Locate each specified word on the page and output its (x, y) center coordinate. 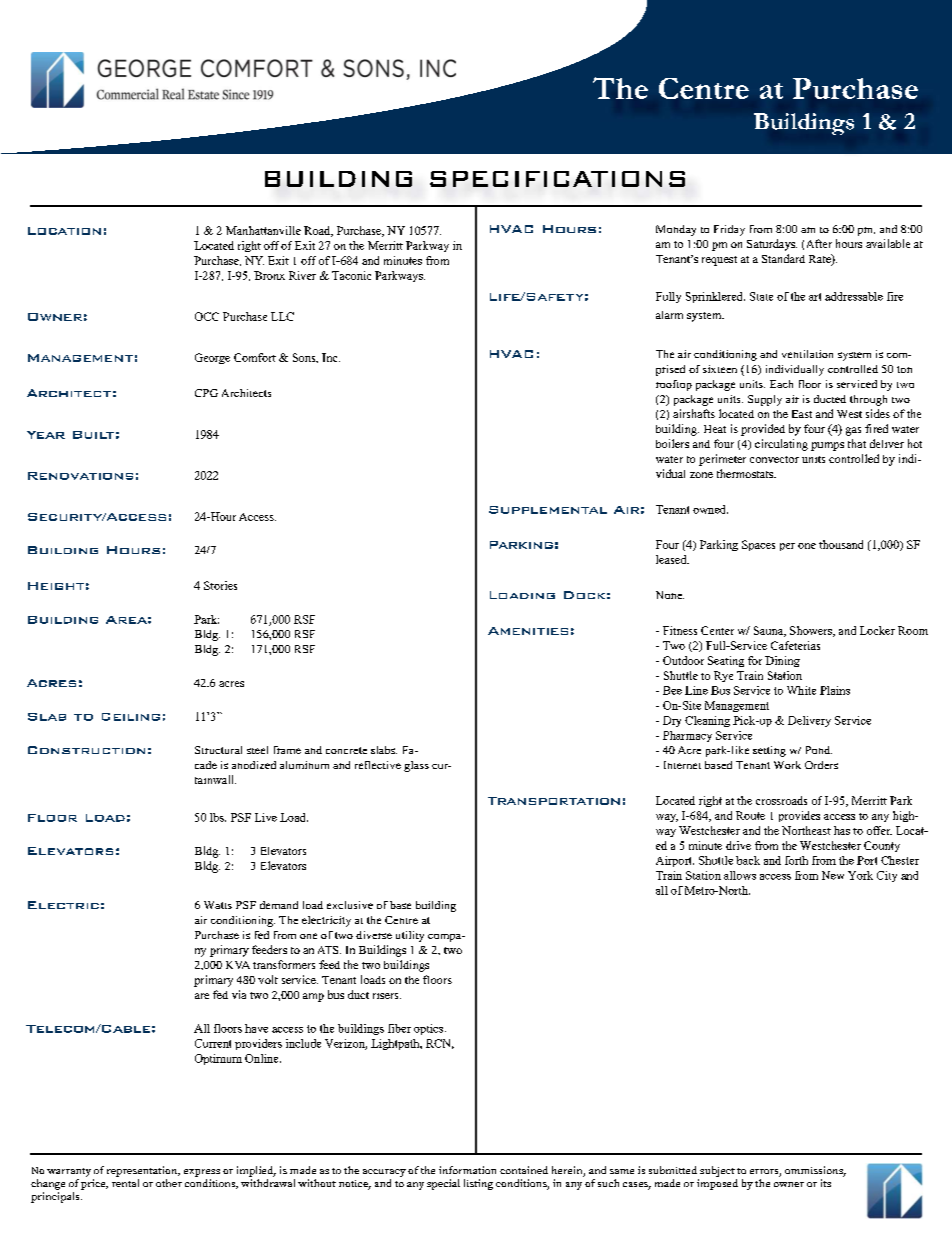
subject (717, 1171)
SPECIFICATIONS (557, 179)
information (467, 1170)
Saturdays (772, 245)
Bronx (269, 275)
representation (143, 1171)
